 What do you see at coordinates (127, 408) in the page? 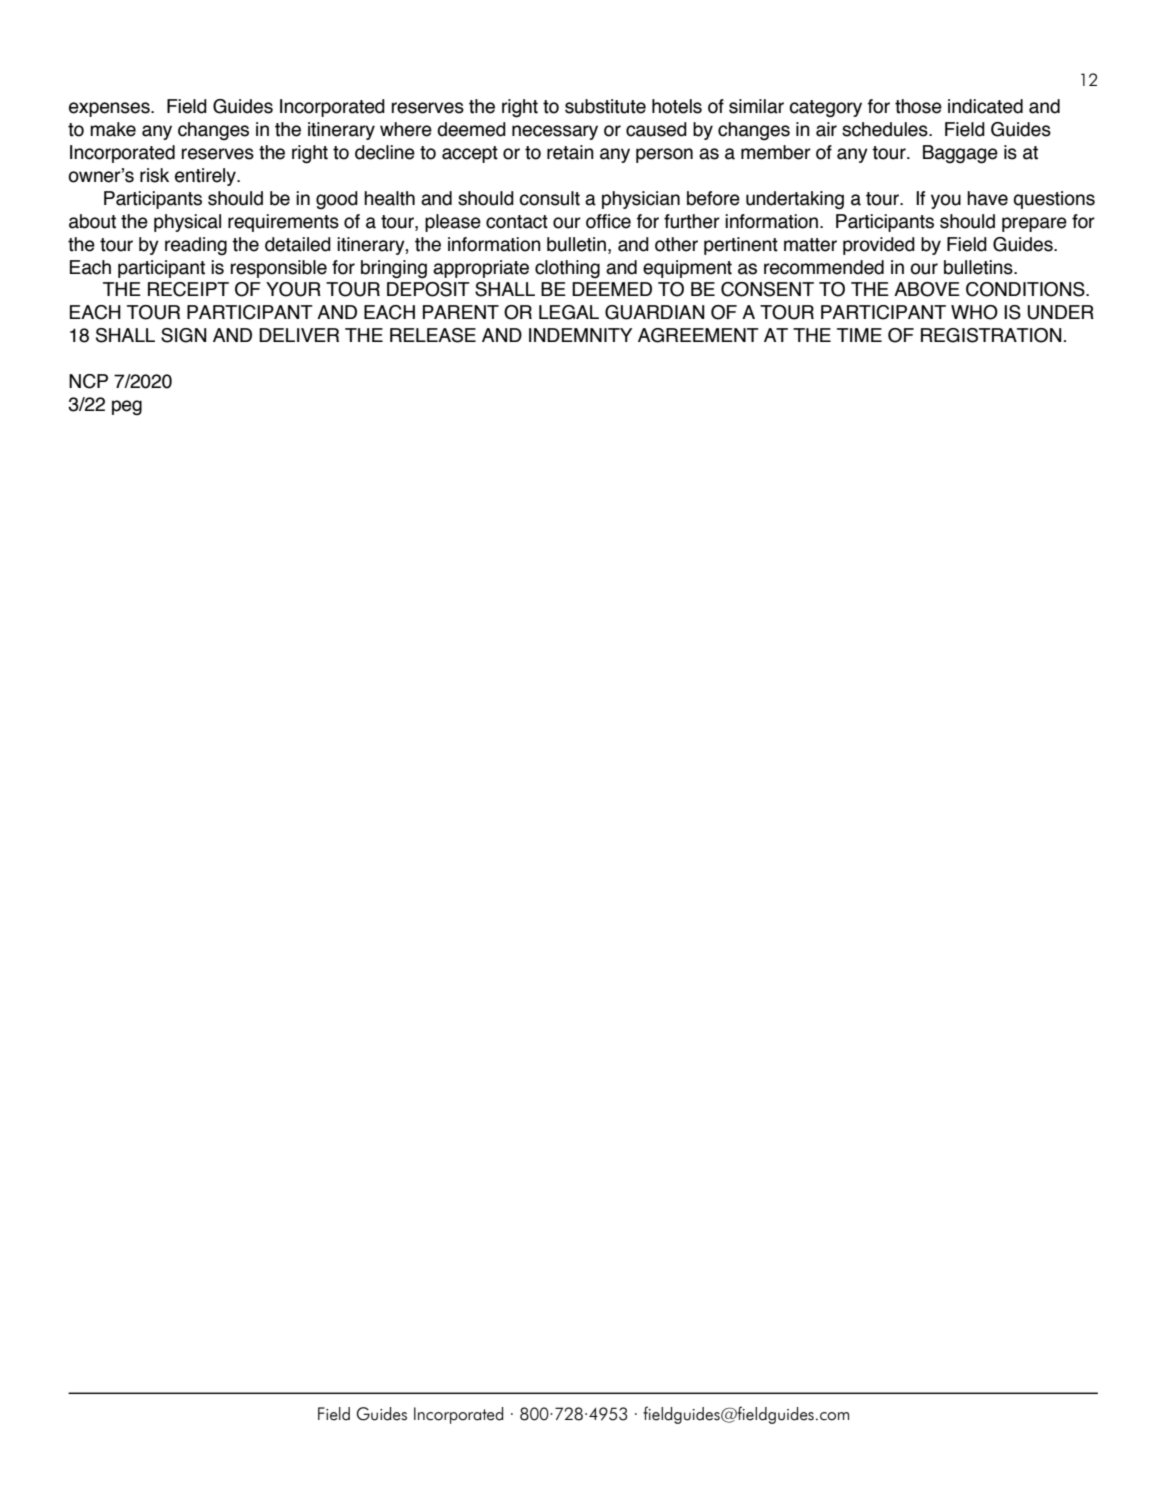
I see `peg` at bounding box center [127, 408].
